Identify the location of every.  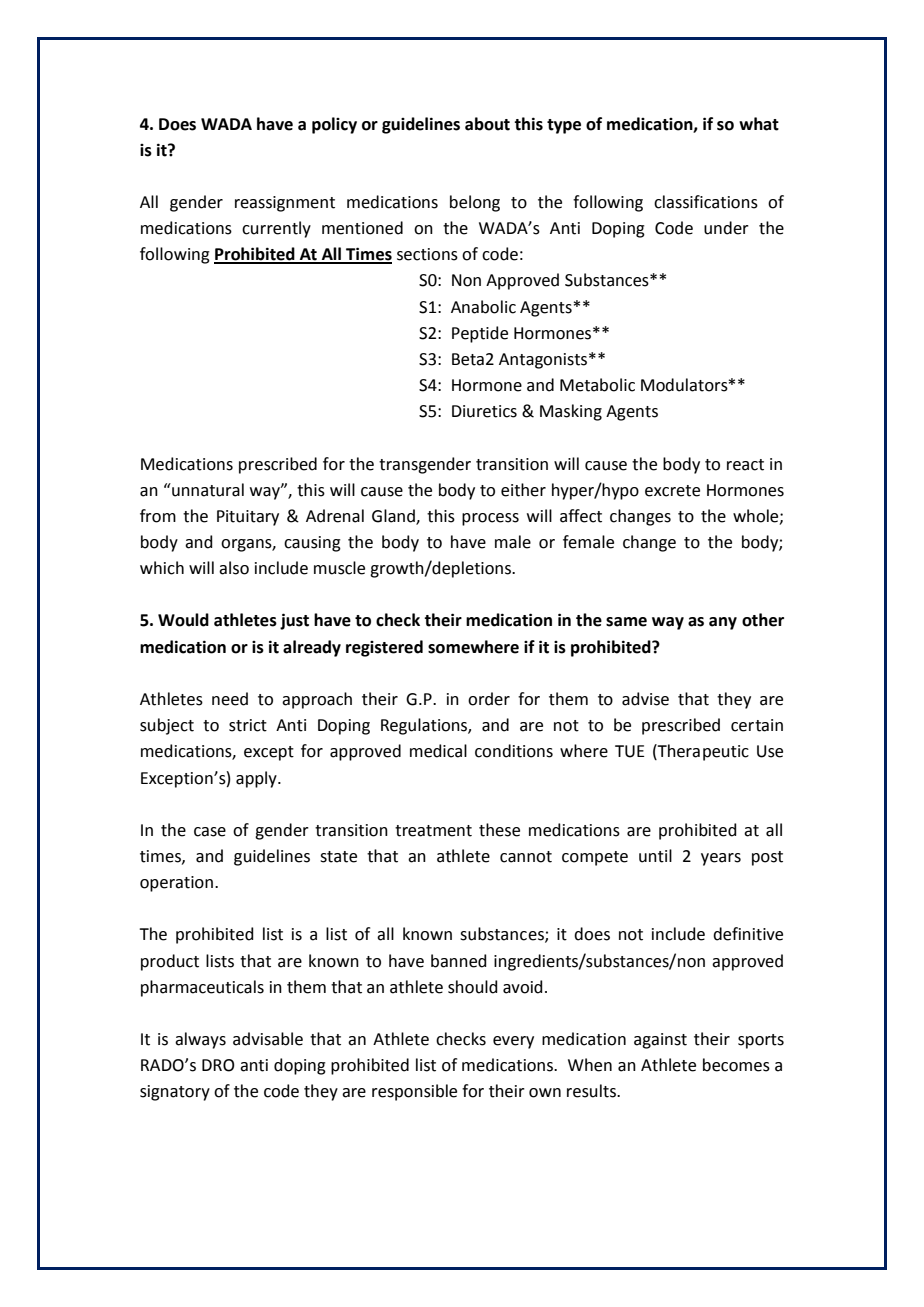
(513, 1042).
